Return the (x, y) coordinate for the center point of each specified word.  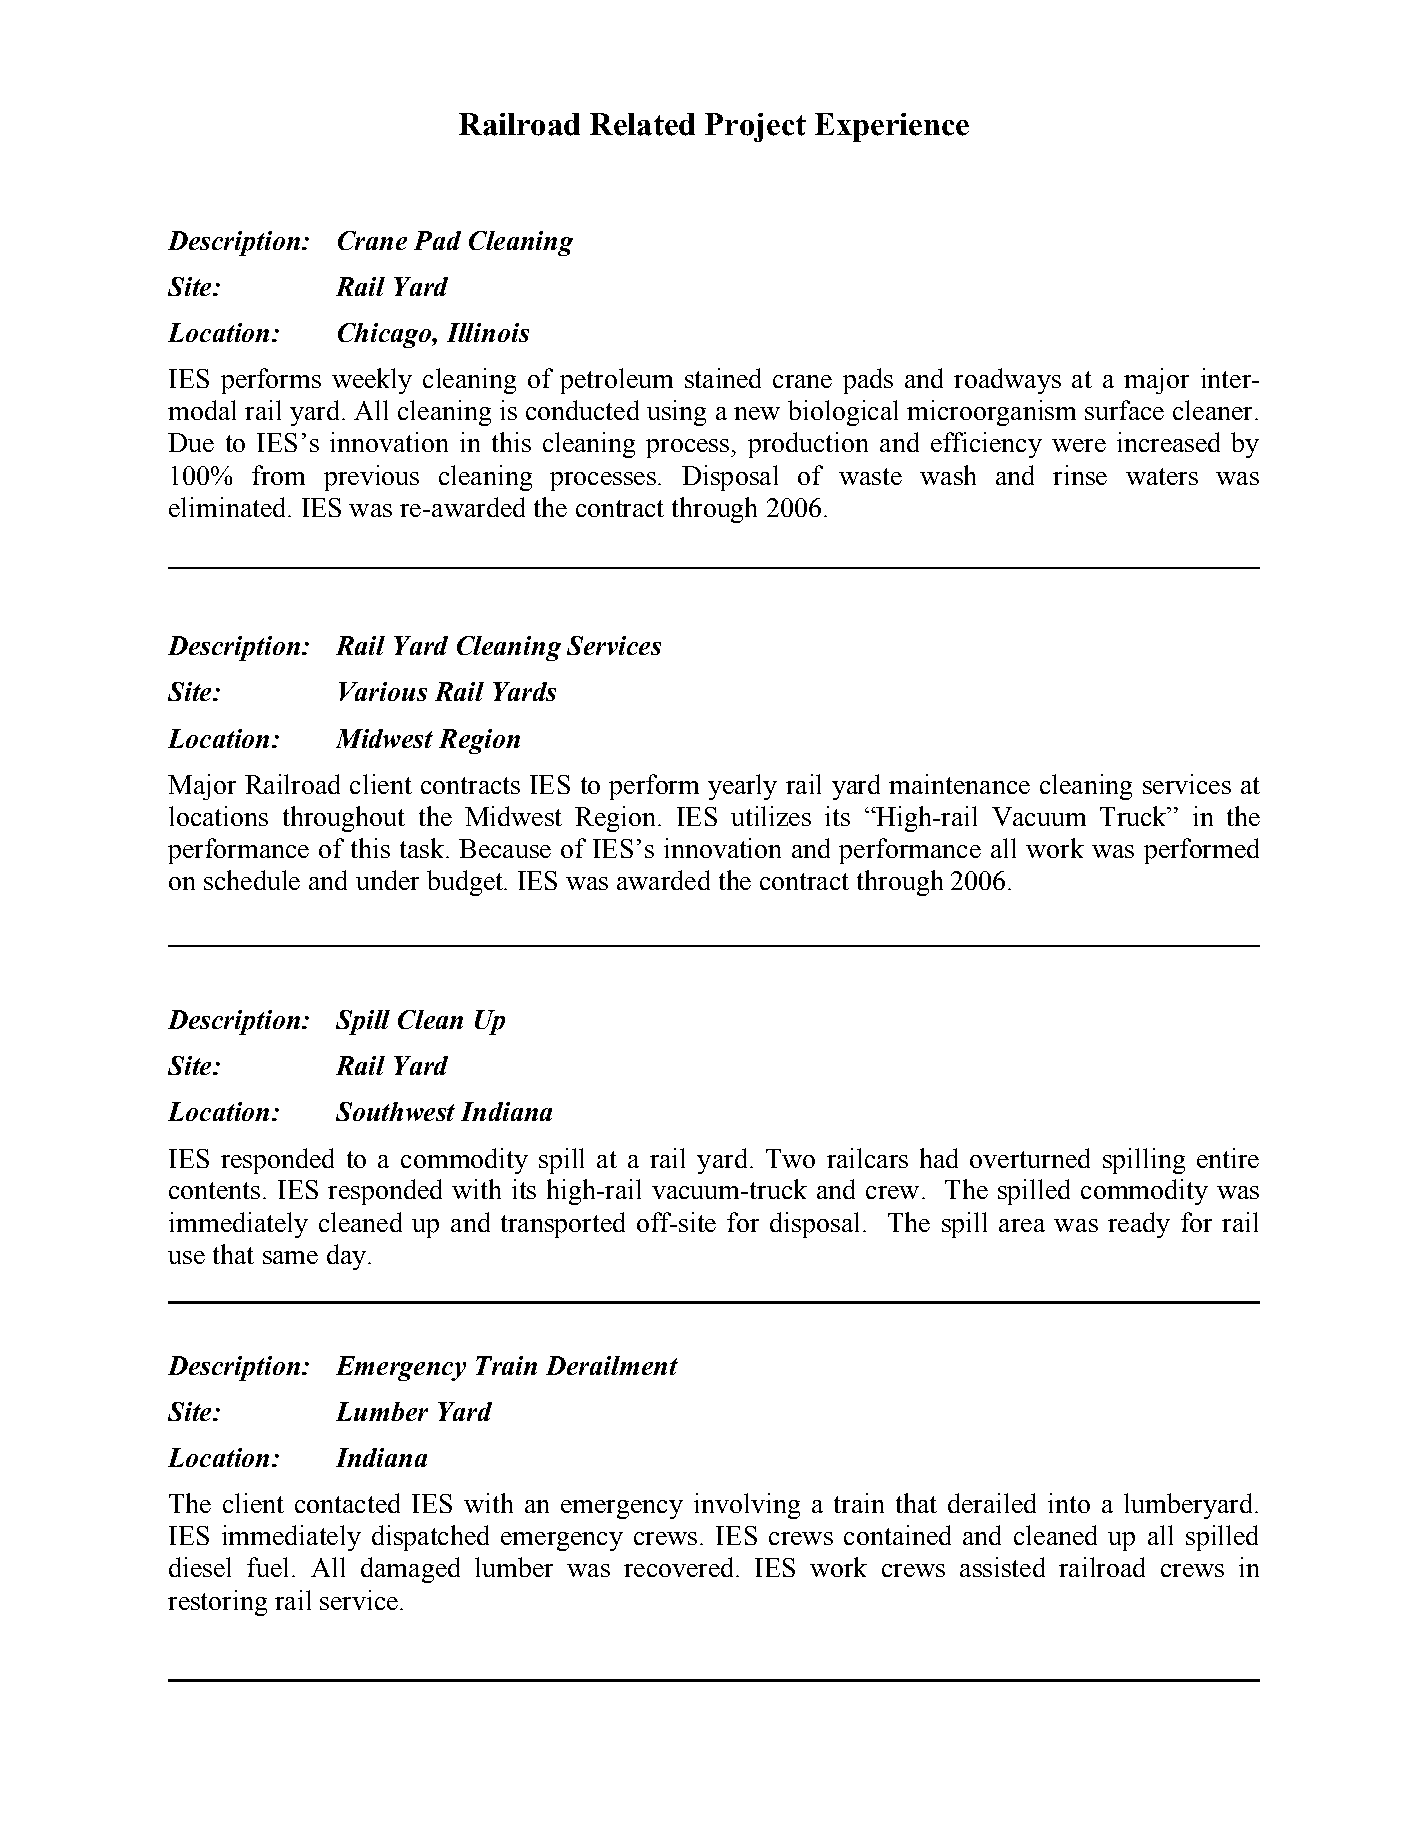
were (1079, 445)
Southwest (395, 1111)
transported (563, 1225)
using (676, 413)
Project (755, 127)
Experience (892, 127)
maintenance (959, 784)
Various (383, 691)
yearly (742, 787)
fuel (267, 1567)
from (278, 475)
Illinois (488, 332)
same (290, 1257)
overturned (1030, 1158)
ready (1139, 1225)
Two (790, 1158)
